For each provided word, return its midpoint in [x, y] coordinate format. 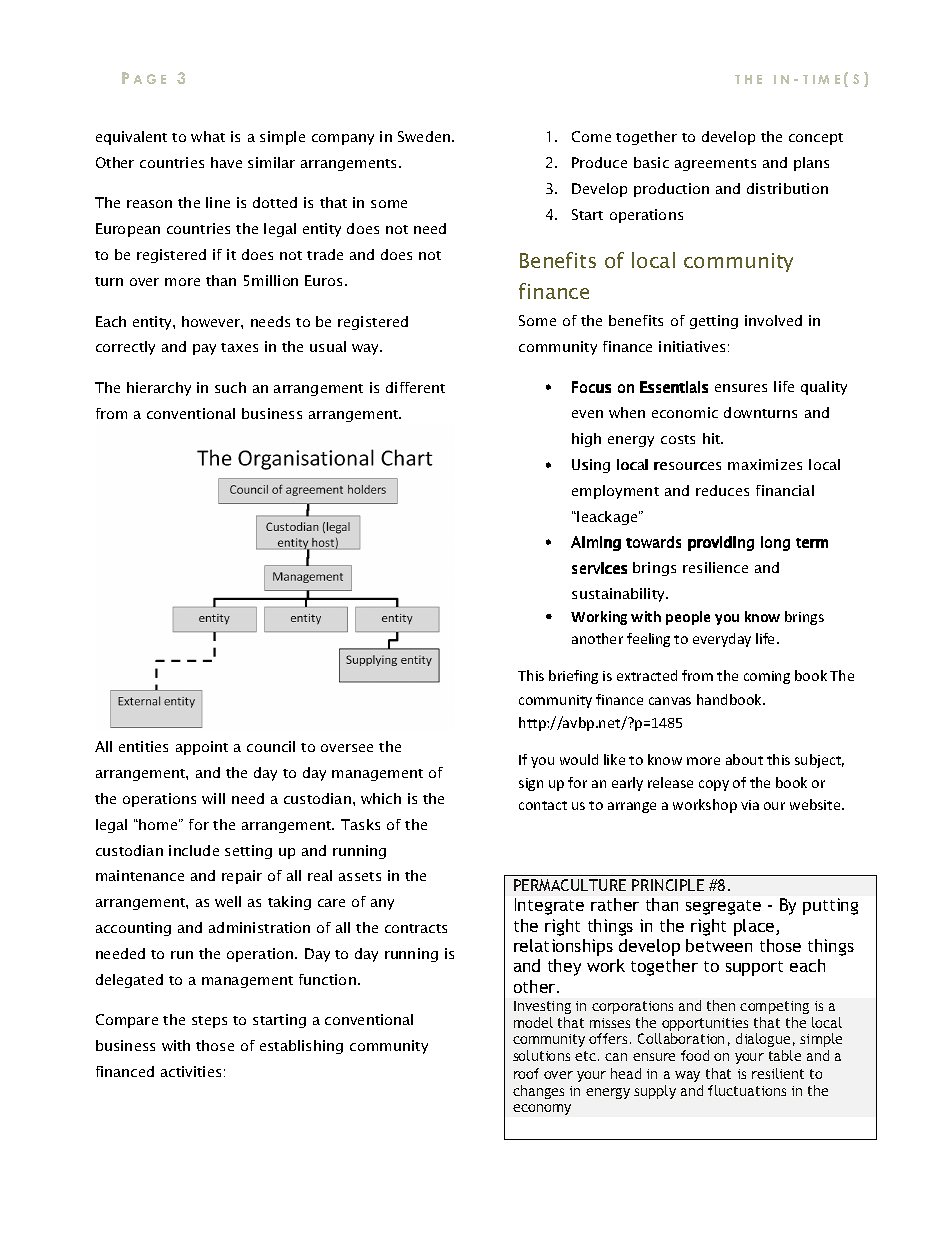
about [744, 759]
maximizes [765, 464]
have [226, 162]
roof [526, 1073]
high [586, 440]
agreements [715, 165]
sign [531, 784]
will [213, 798]
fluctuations [747, 1090]
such [230, 387]
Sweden [425, 136]
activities [191, 1071]
